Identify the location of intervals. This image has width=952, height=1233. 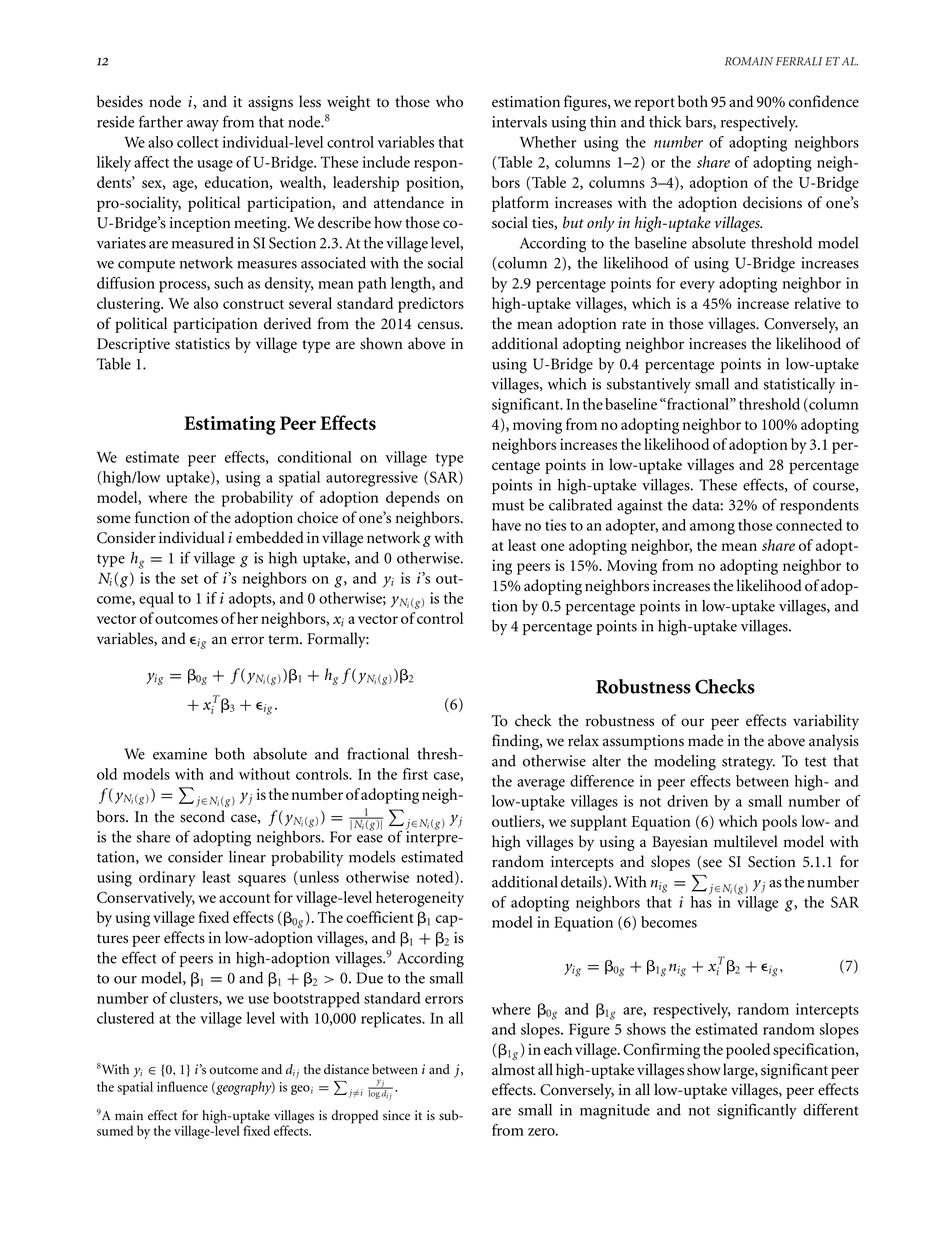
(519, 122).
